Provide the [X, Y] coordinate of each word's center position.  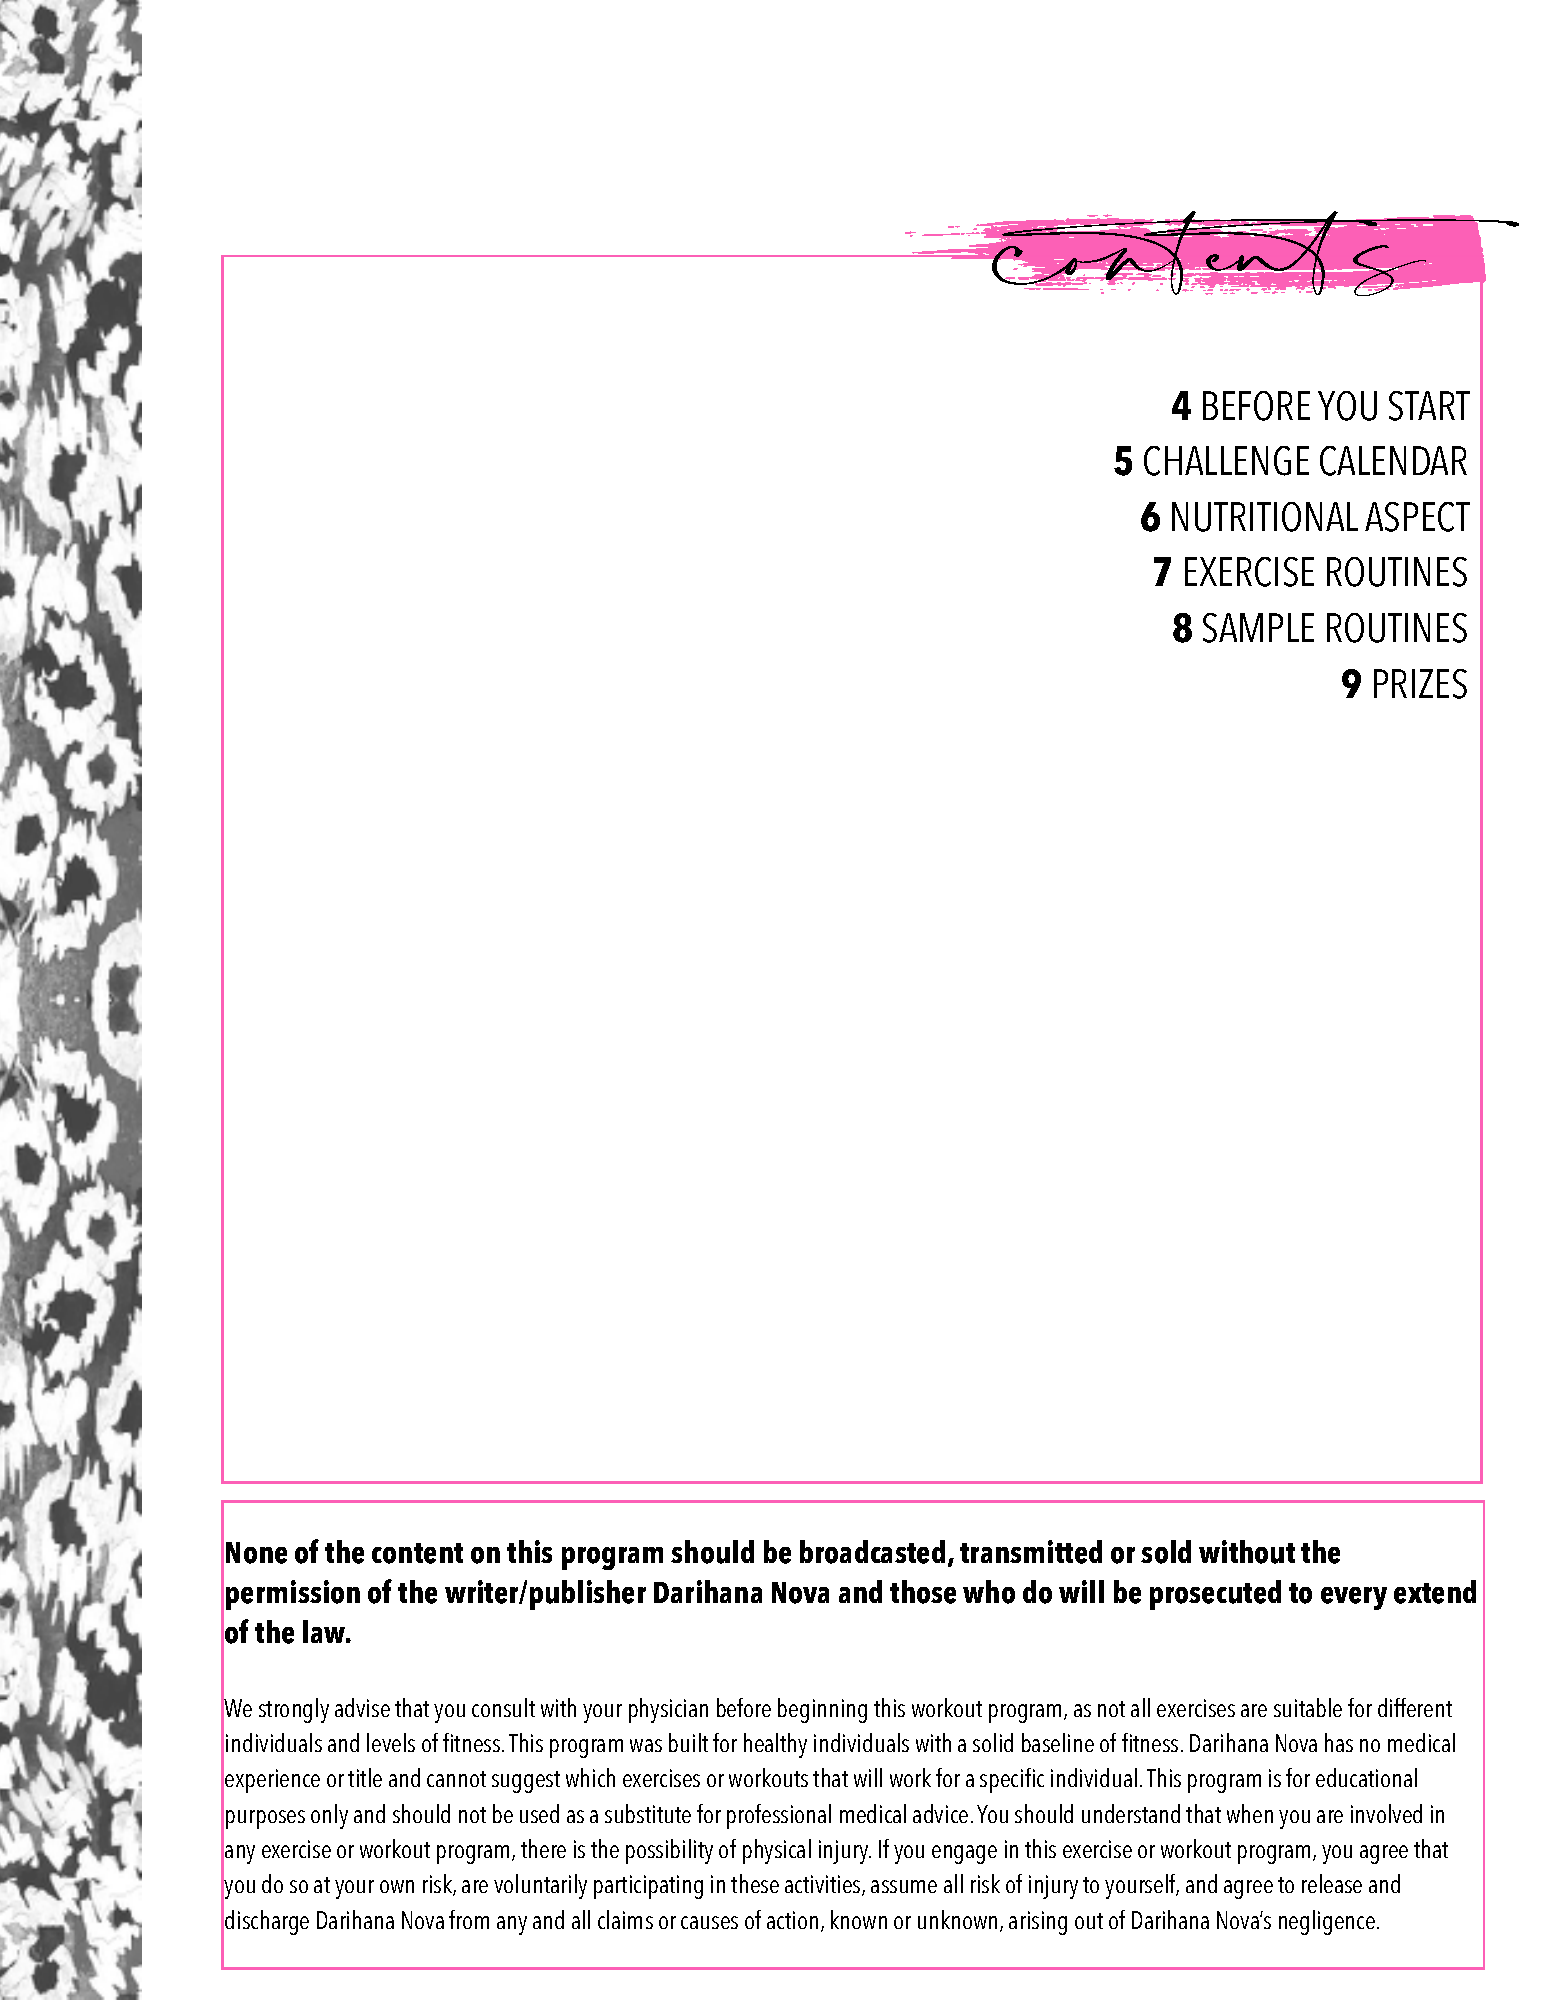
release [1332, 1883]
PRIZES [1420, 684]
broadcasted [872, 1552]
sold [1166, 1552]
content [417, 1553]
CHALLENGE [1226, 461]
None [256, 1553]
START [1429, 406]
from [469, 1919]
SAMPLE [1258, 628]
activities [824, 1885]
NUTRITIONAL [1265, 517]
